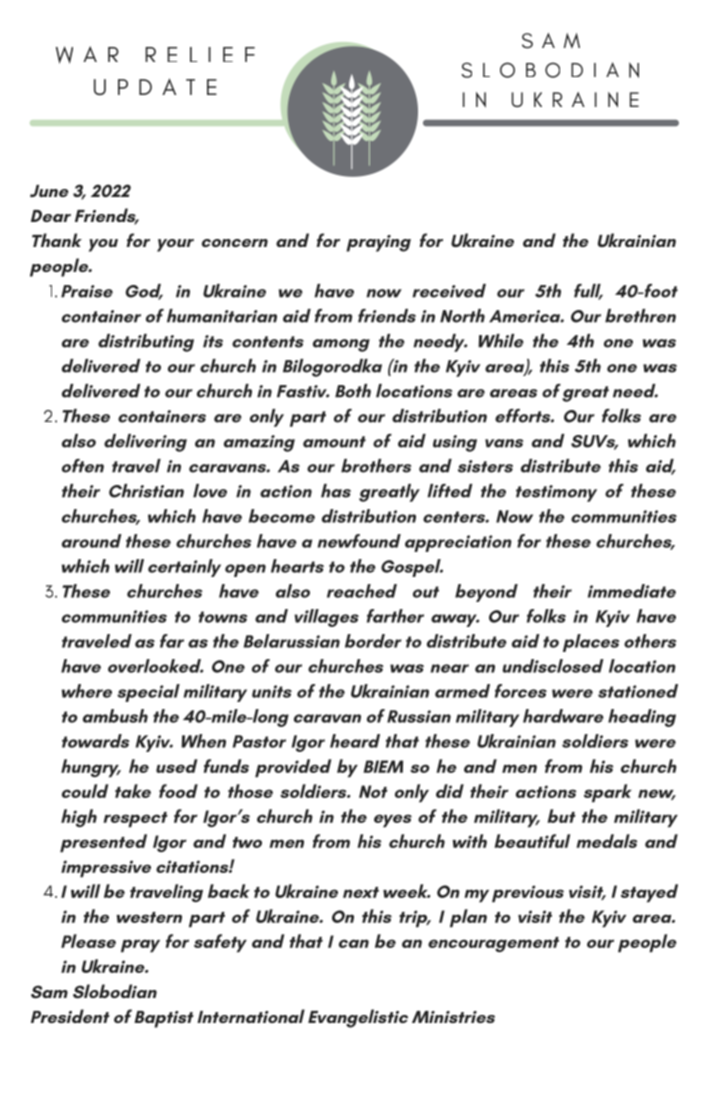 This document has width=708, height=1094. I want to click on concern, so click(235, 243).
